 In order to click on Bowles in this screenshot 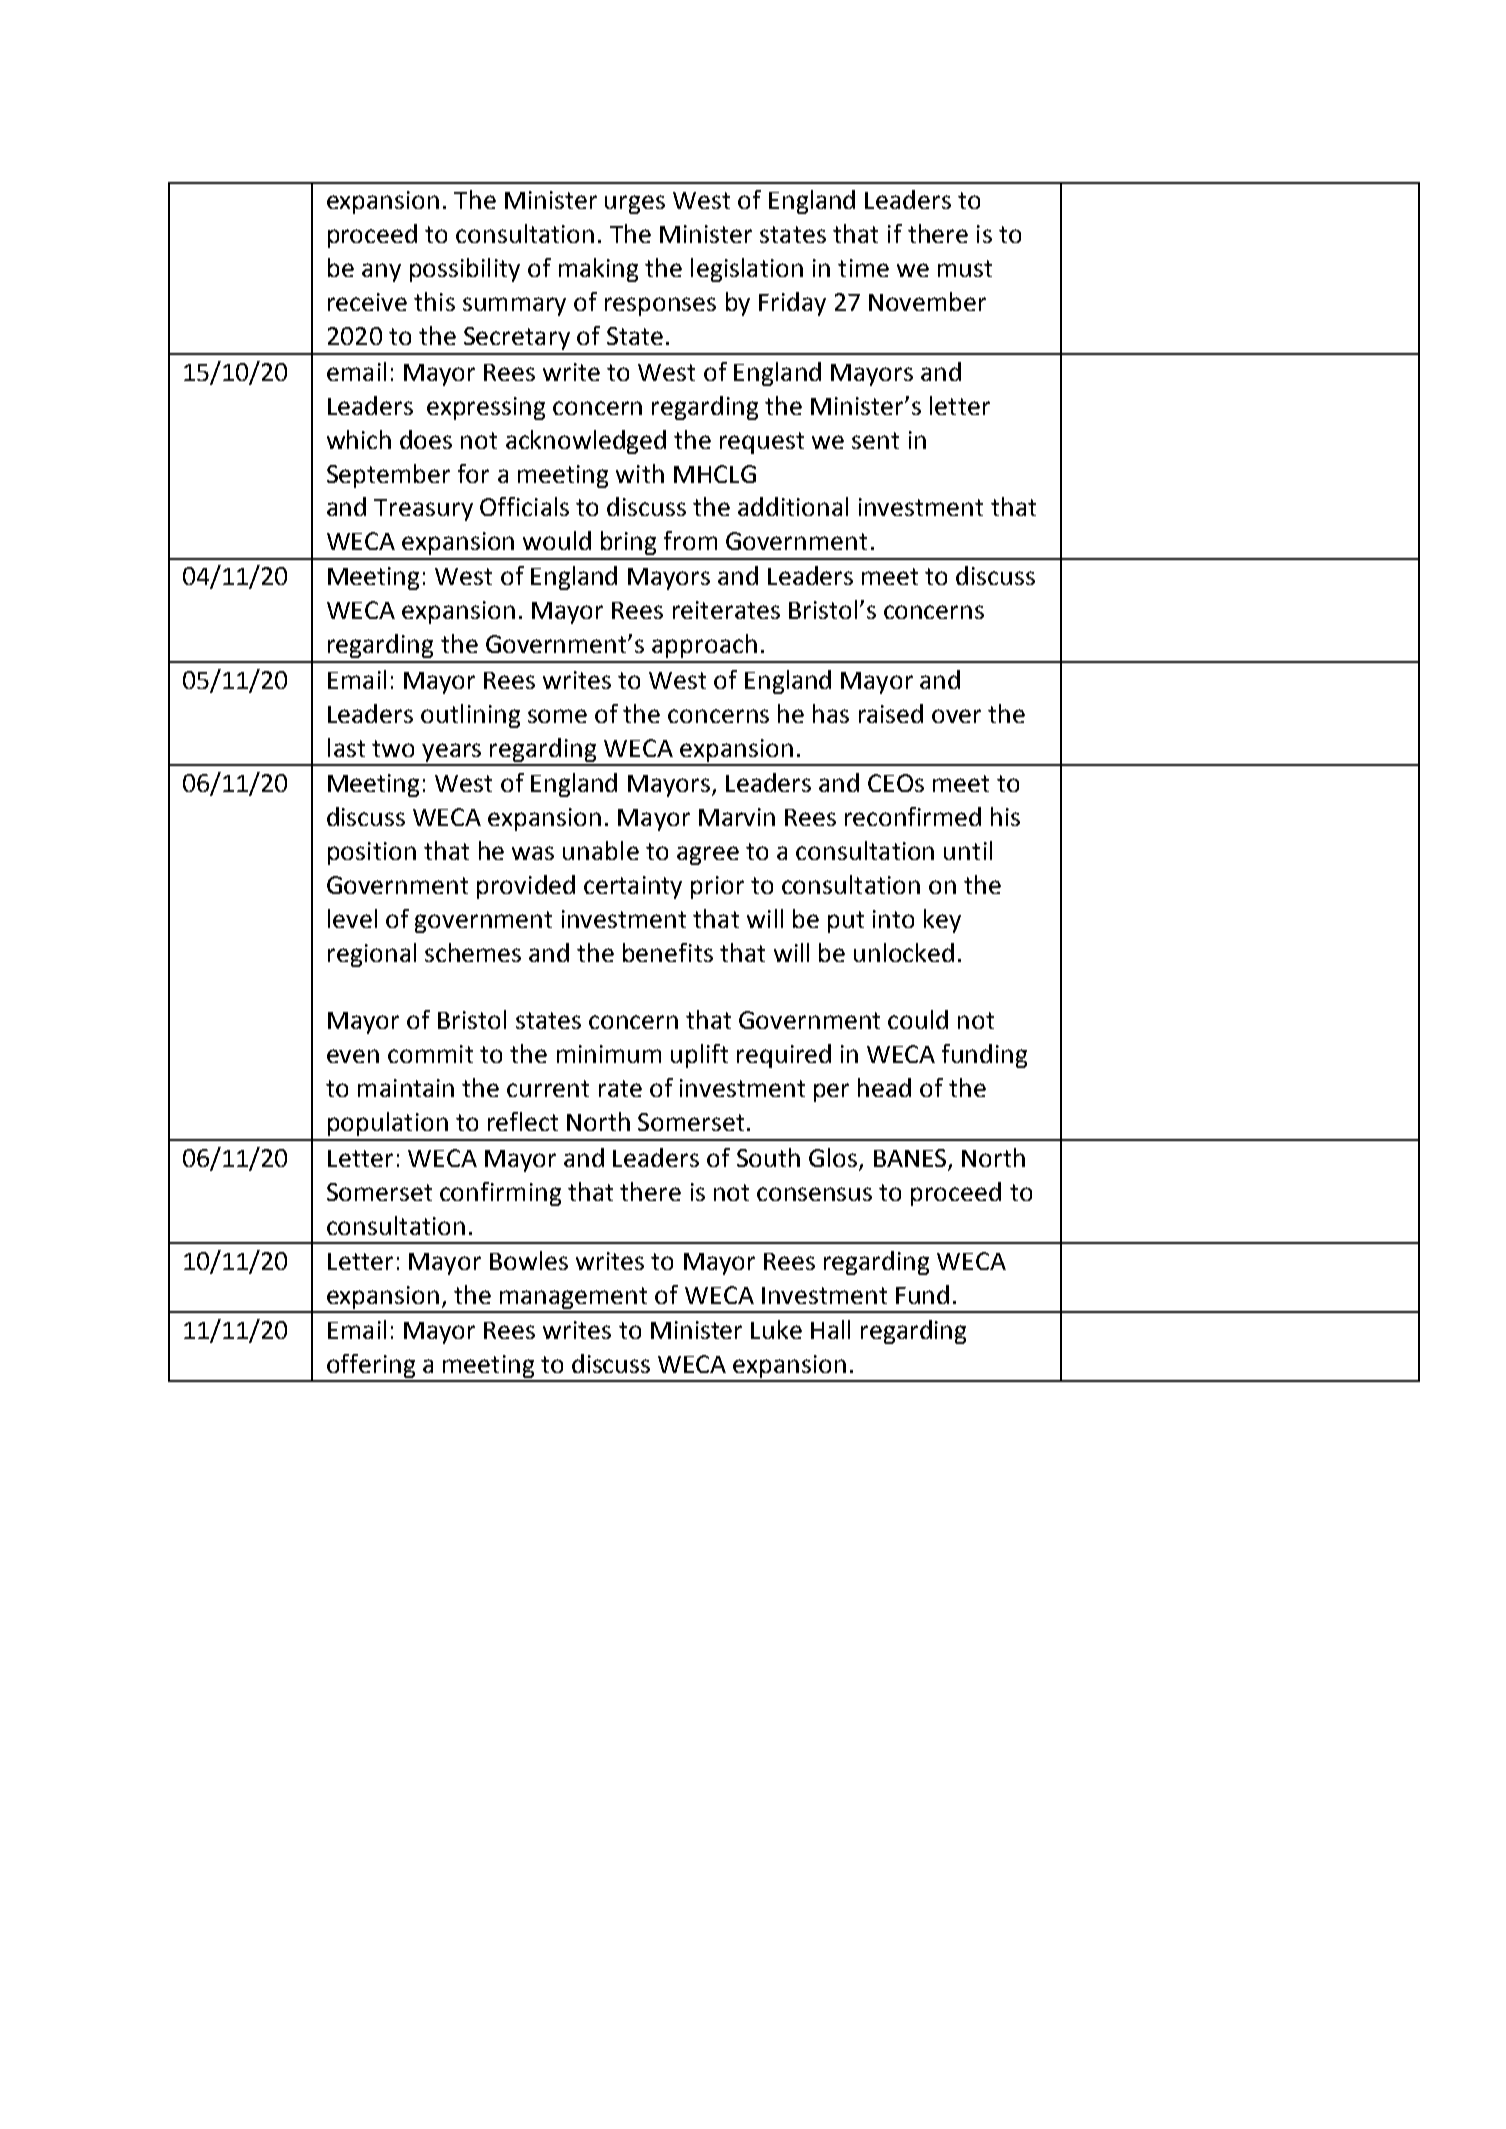, I will do `click(529, 1260)`.
